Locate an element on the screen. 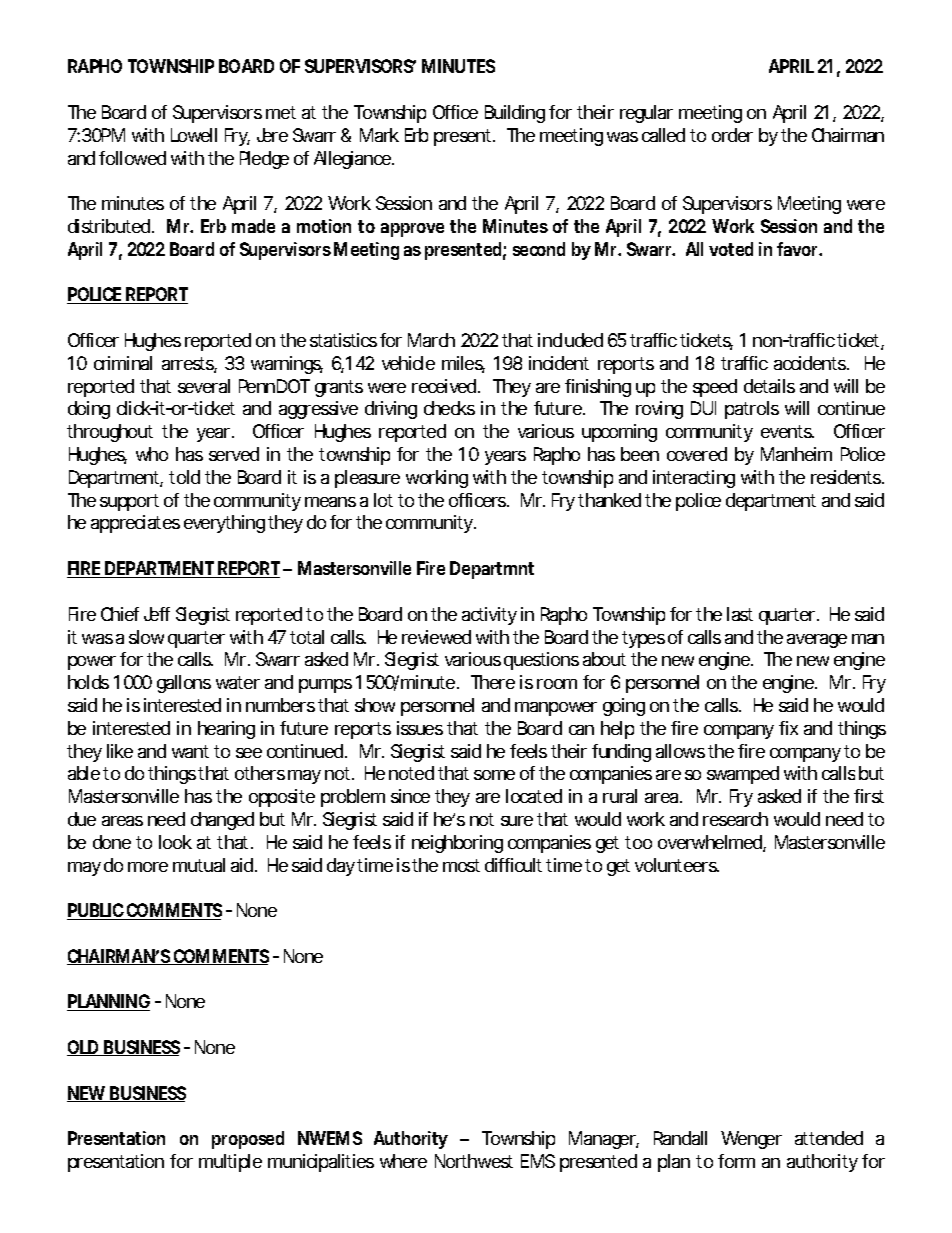 The width and height of the screenshot is (952, 1233). Lowell is located at coordinates (194, 135).
